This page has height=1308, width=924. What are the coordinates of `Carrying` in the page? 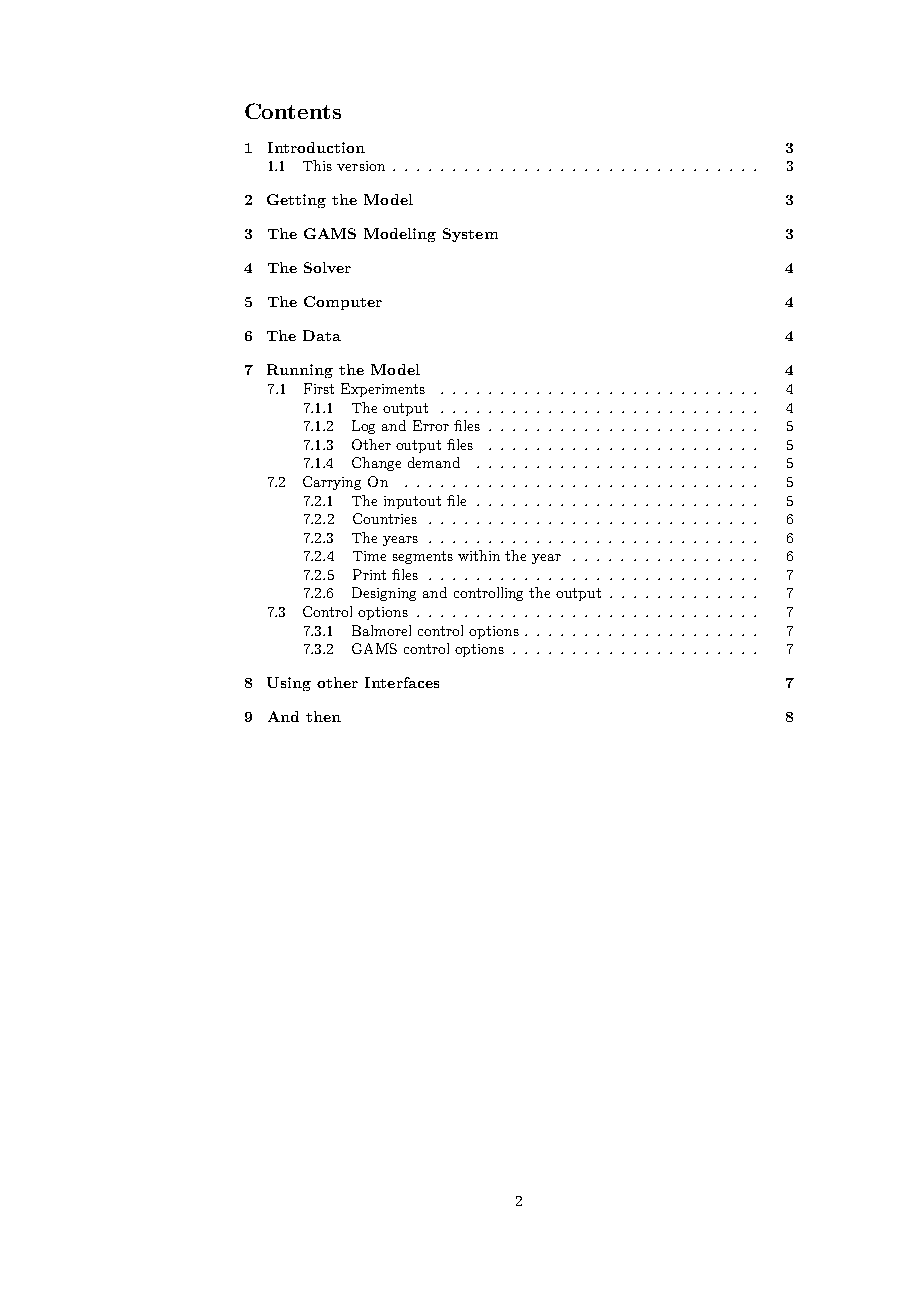 It's located at (332, 483).
